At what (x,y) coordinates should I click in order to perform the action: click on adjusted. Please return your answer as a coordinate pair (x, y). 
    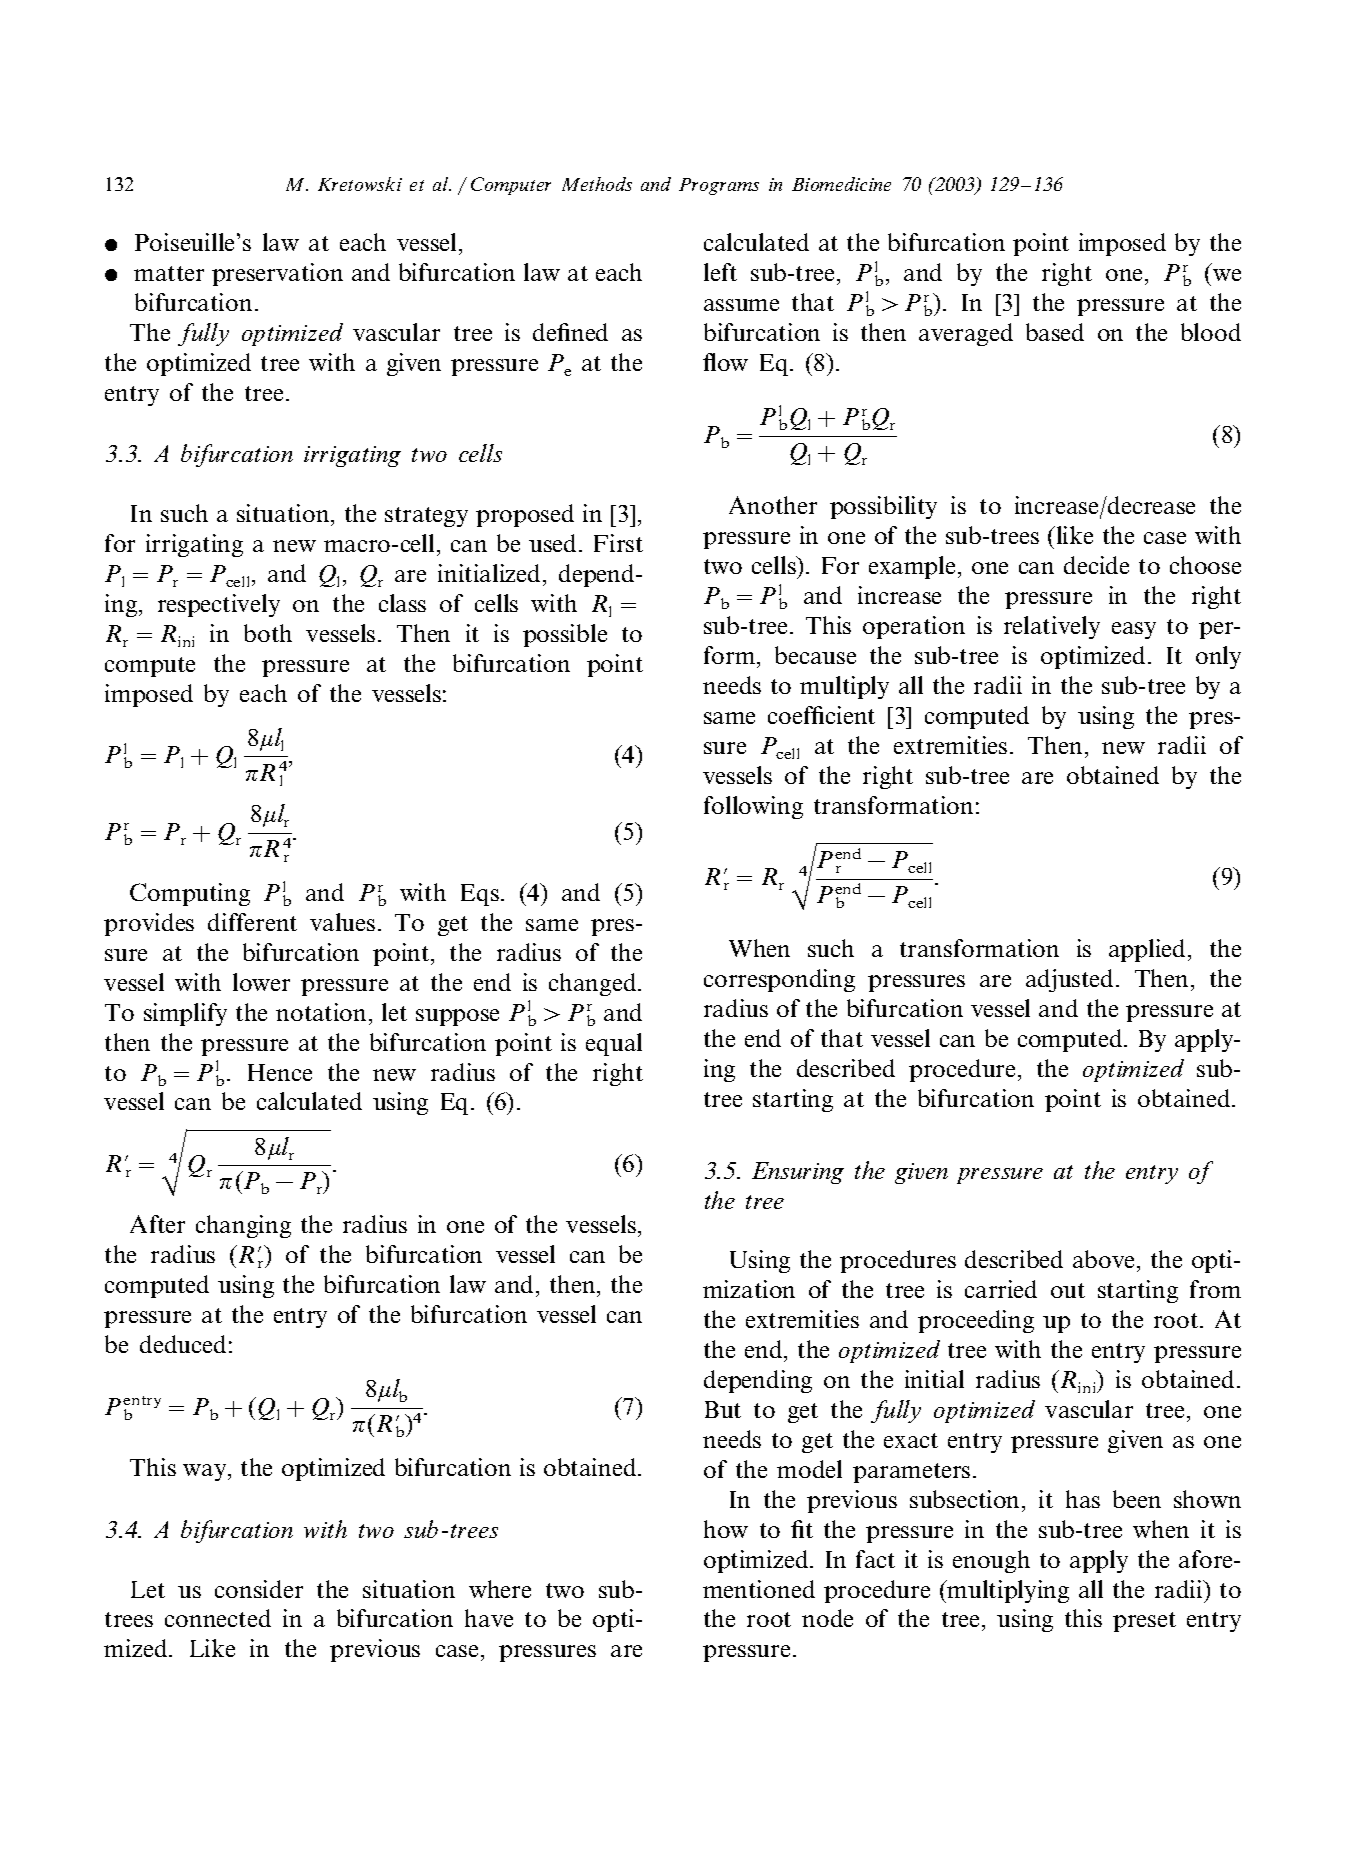
    Looking at the image, I should click on (1071, 980).
